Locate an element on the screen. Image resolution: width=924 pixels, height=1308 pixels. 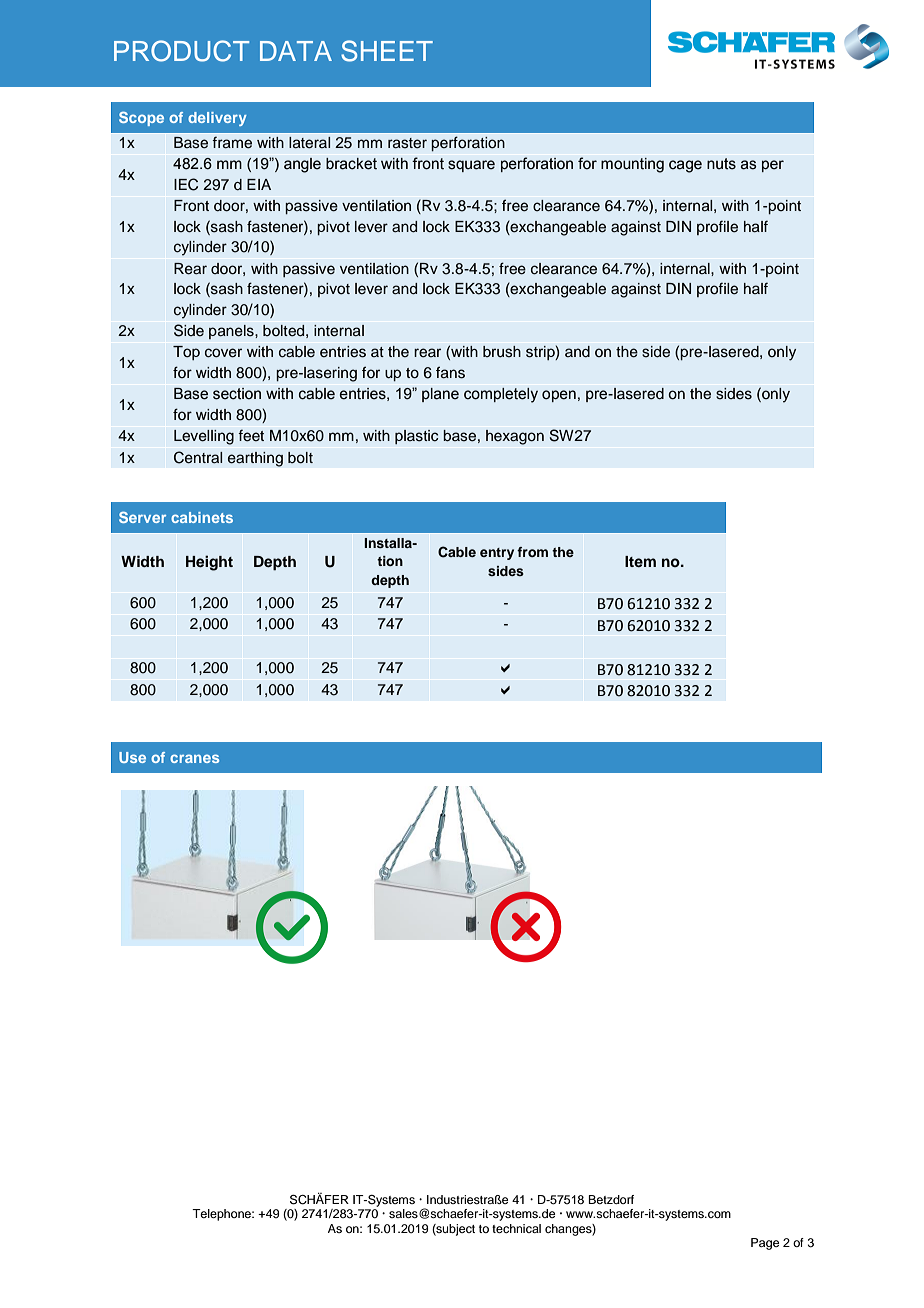
cranes is located at coordinates (194, 758).
